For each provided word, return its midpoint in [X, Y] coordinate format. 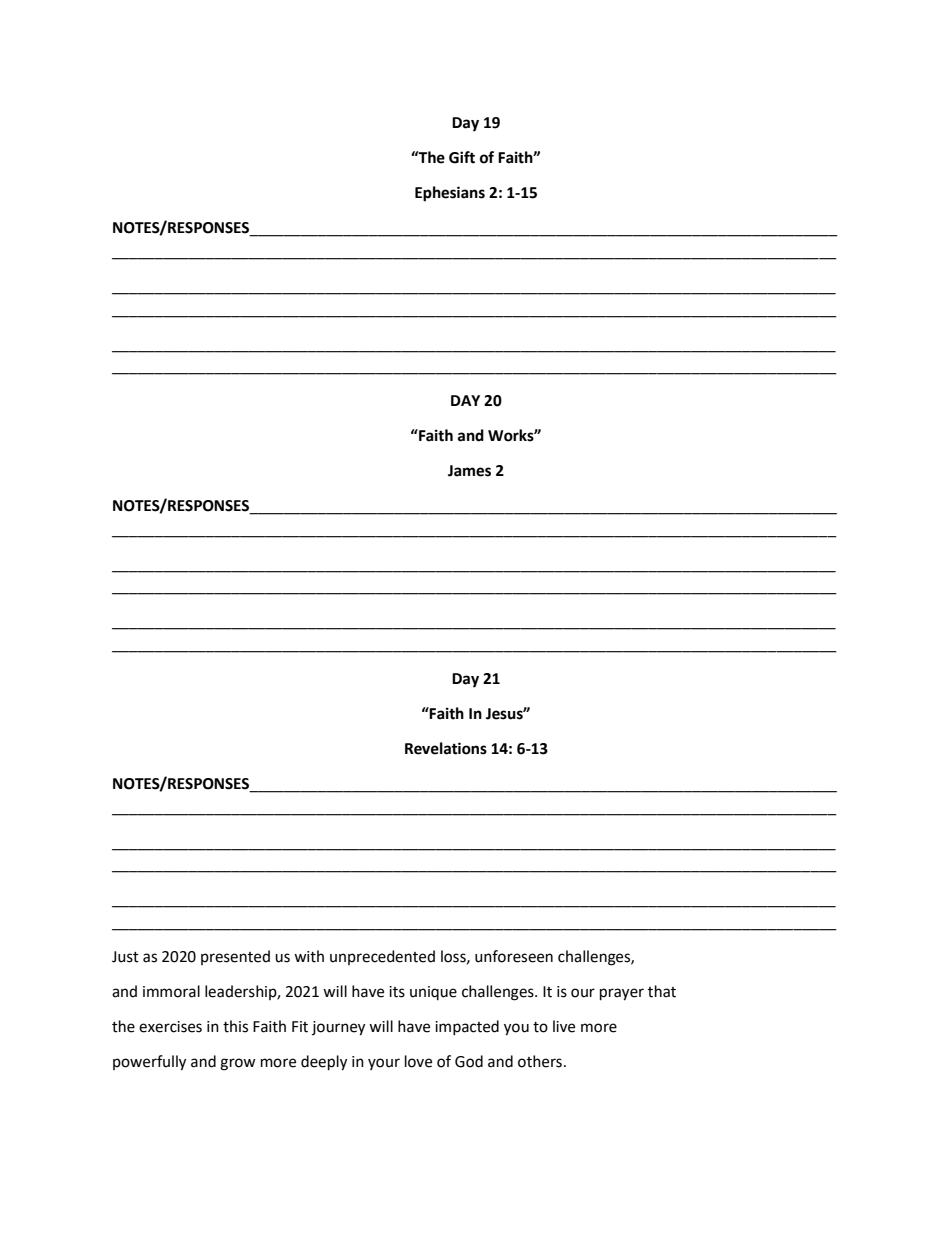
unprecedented [382, 957]
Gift [462, 157]
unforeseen [514, 956]
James [469, 471]
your [384, 1064]
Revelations [446, 748]
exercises [170, 1027]
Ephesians [450, 194]
